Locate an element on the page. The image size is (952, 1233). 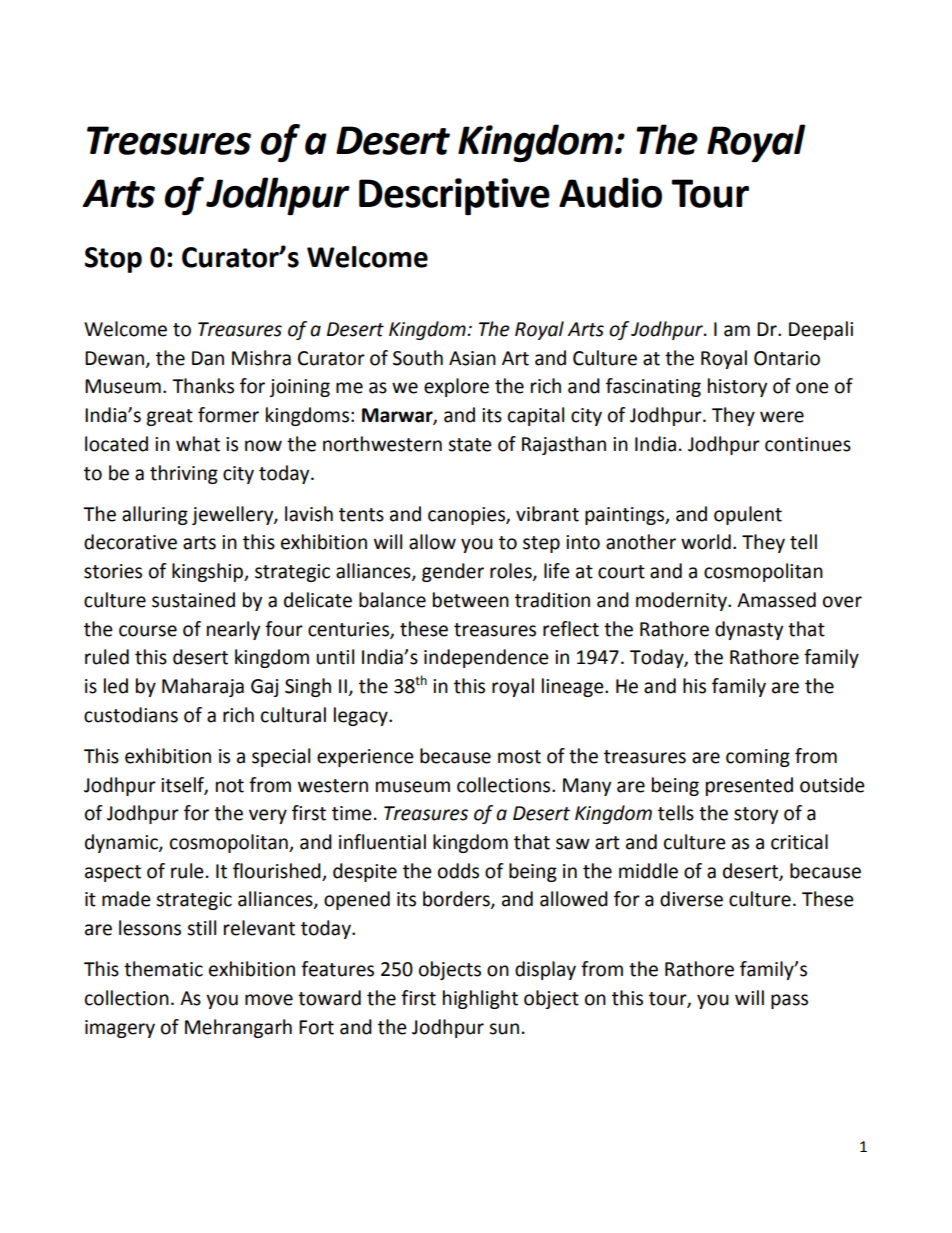
between is located at coordinates (471, 600).
